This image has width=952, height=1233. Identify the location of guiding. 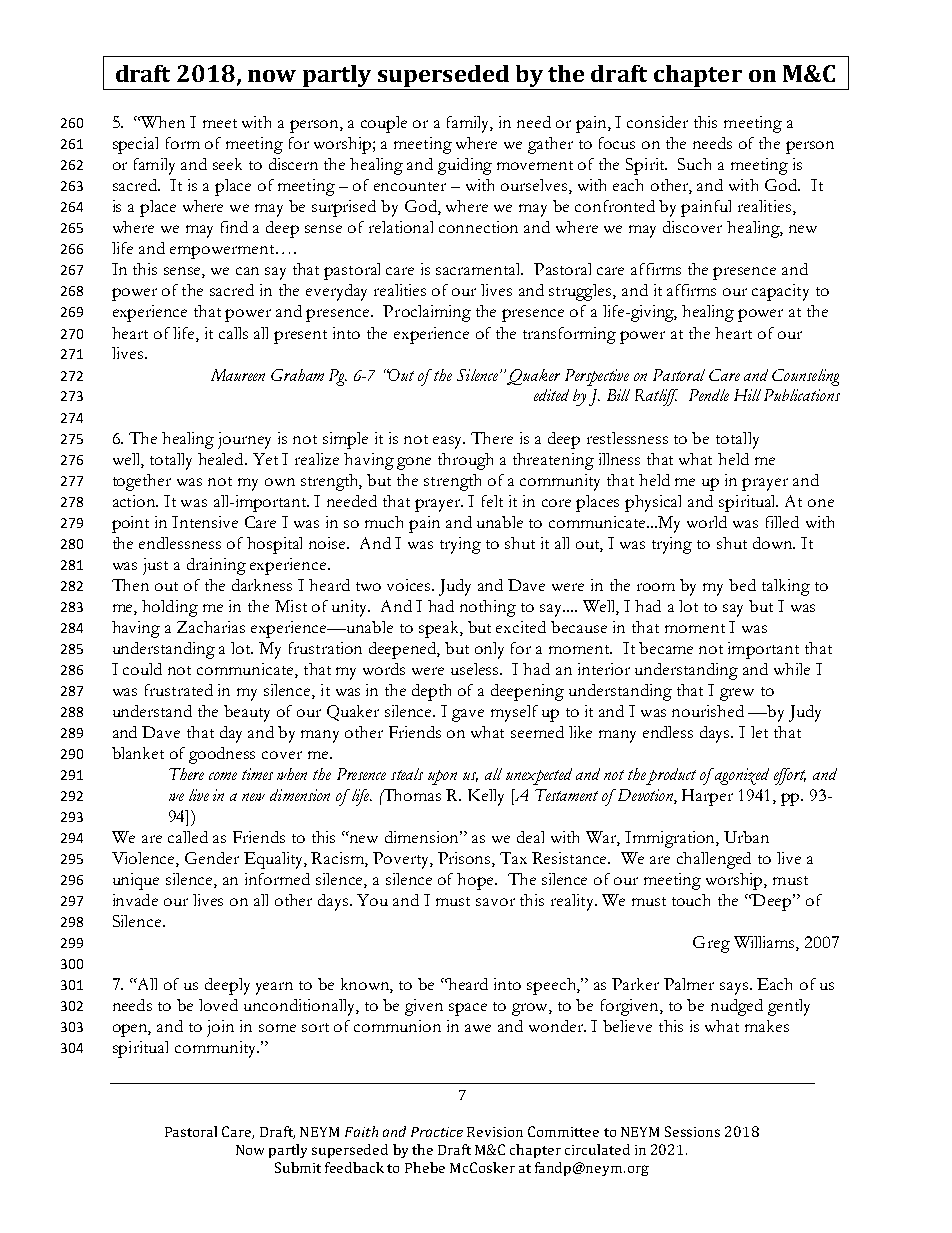
(465, 166).
